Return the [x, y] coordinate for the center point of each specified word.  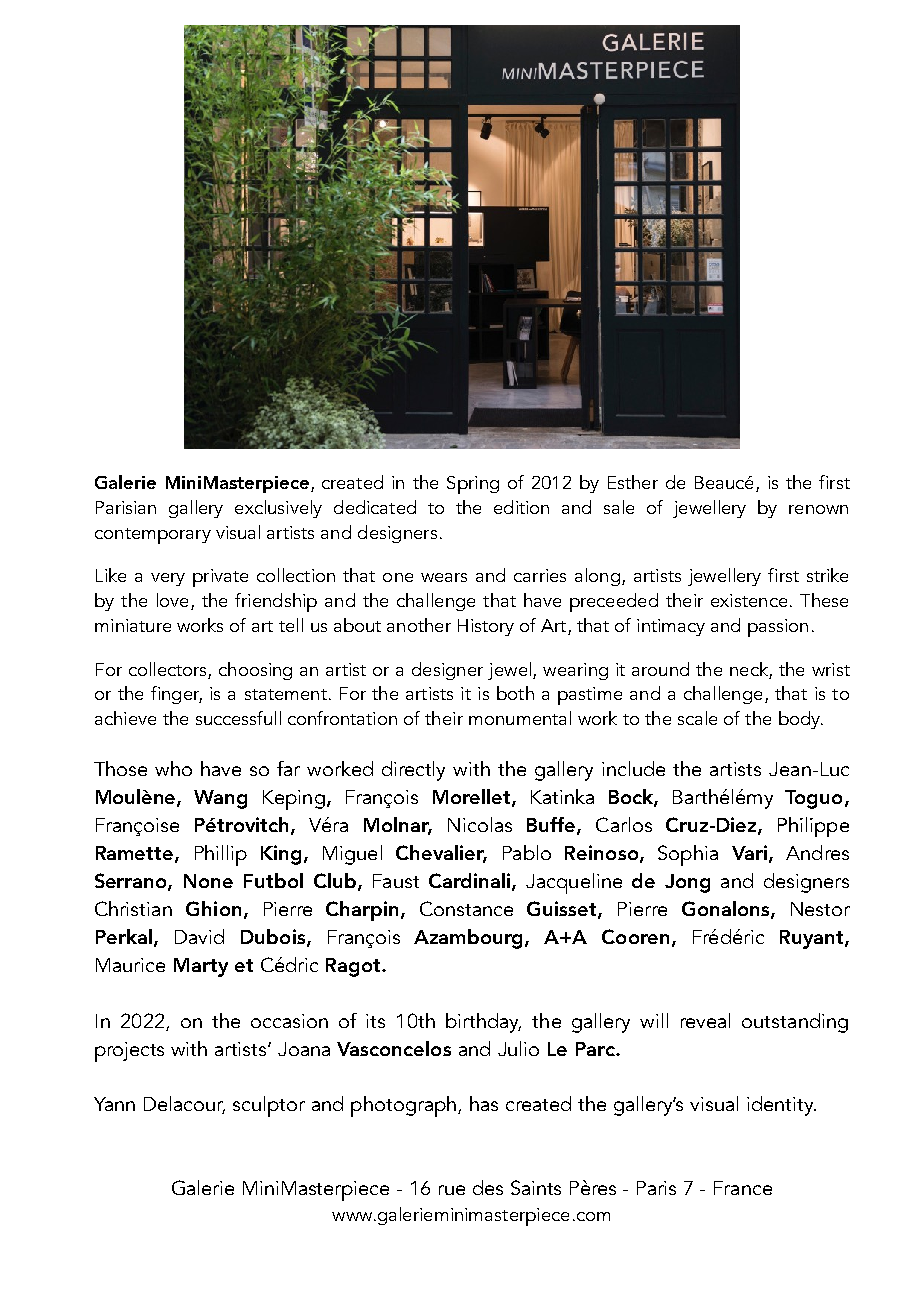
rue [452, 1190]
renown [818, 509]
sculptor [269, 1106]
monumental [520, 718]
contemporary [153, 536]
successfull [238, 718]
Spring [473, 485]
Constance [466, 908]
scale [697, 718]
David [199, 936]
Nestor [820, 909]
